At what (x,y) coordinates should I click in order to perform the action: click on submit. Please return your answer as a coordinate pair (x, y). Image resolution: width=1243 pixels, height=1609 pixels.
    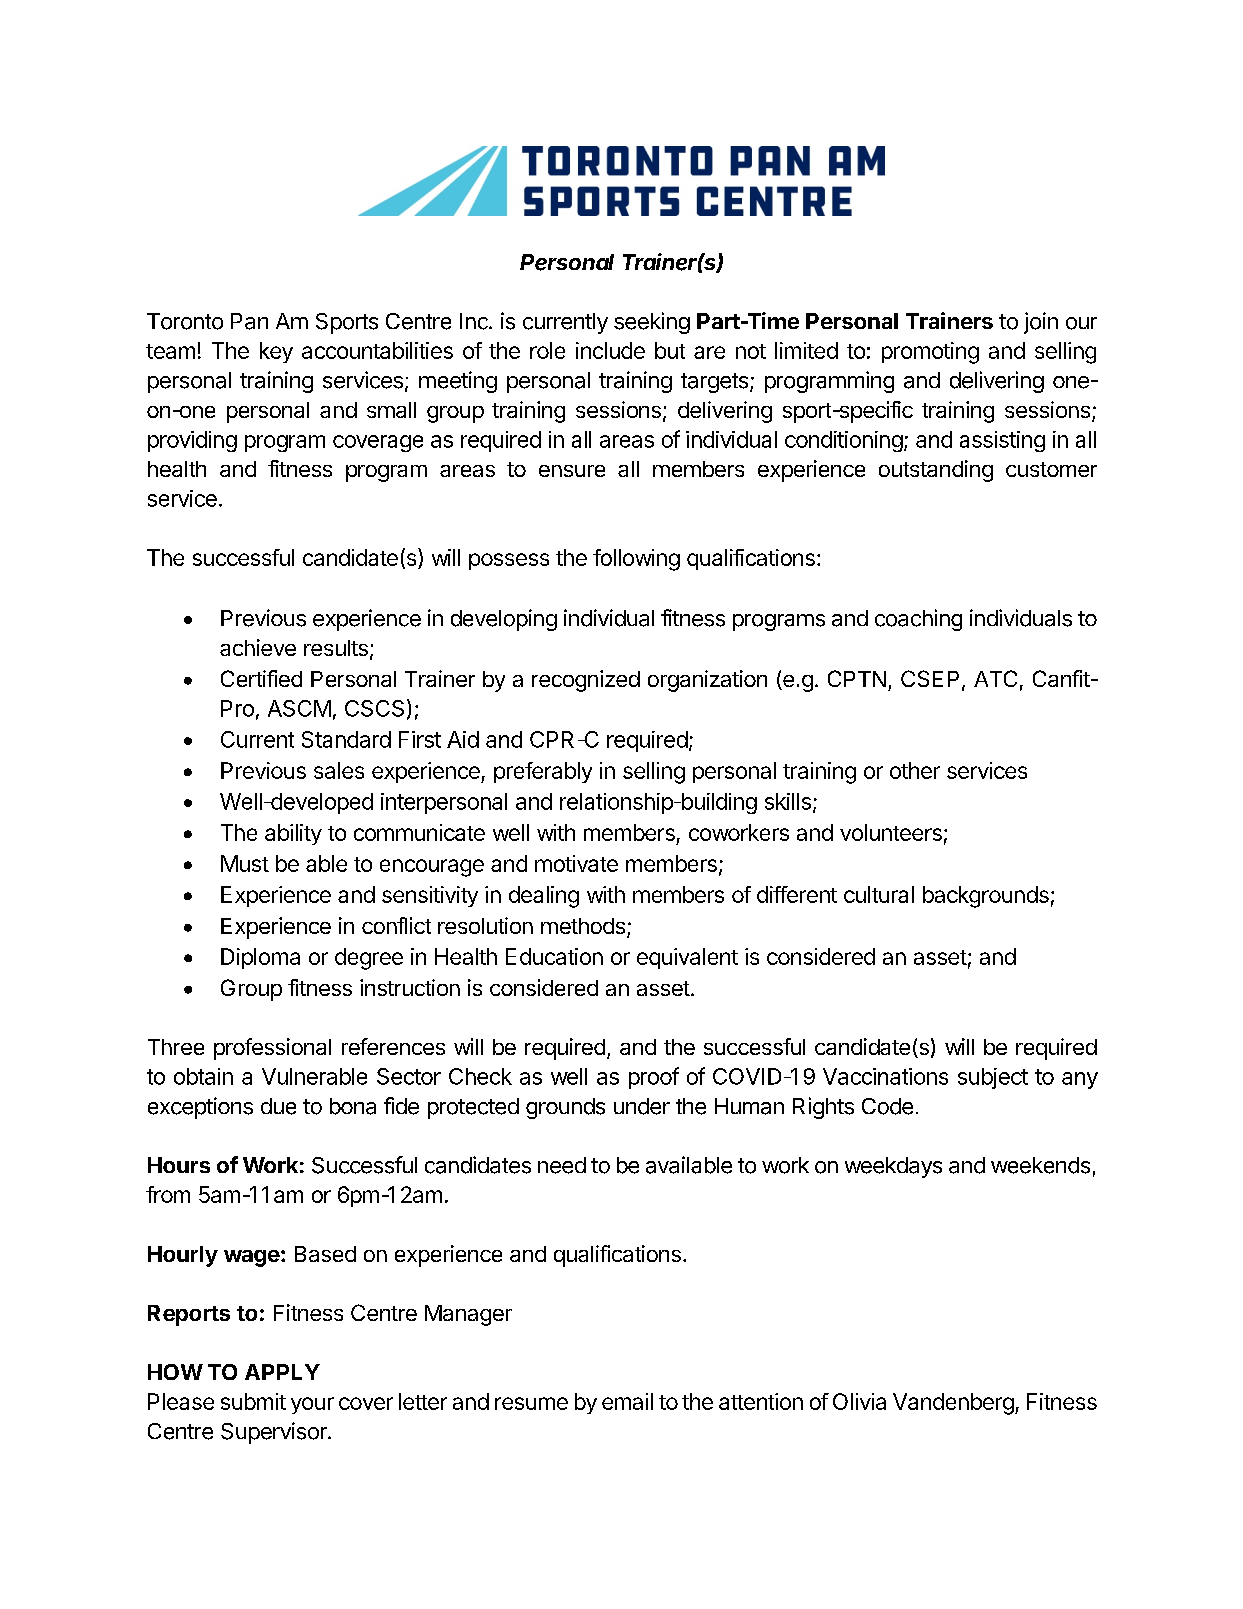
    Looking at the image, I should click on (253, 1401).
